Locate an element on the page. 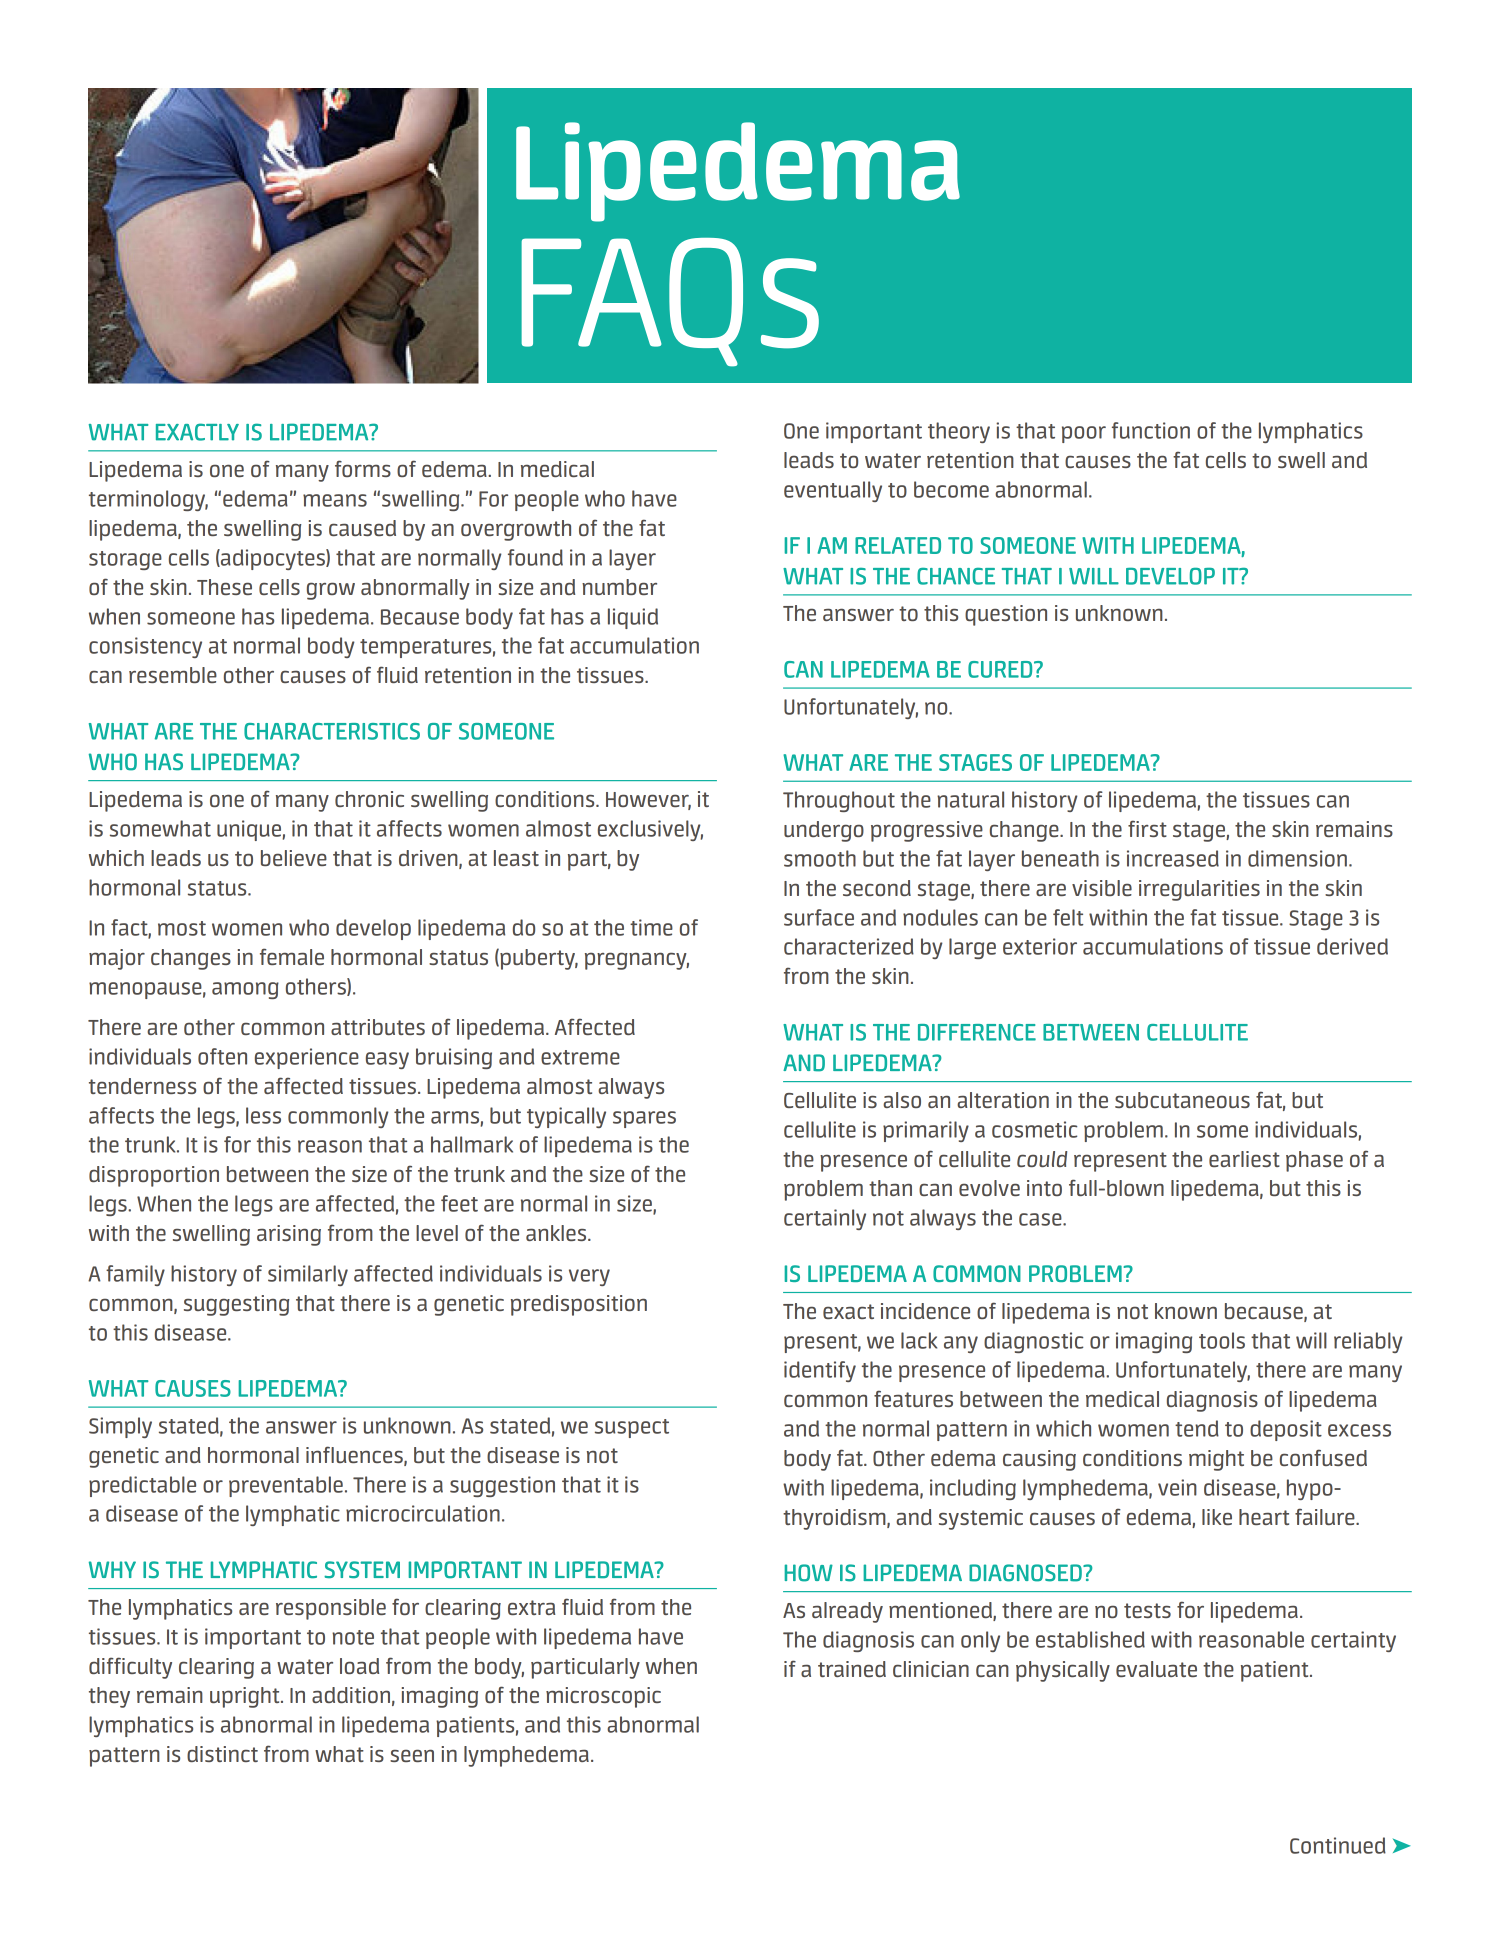 The height and width of the image is (1942, 1500). function is located at coordinates (1151, 430).
